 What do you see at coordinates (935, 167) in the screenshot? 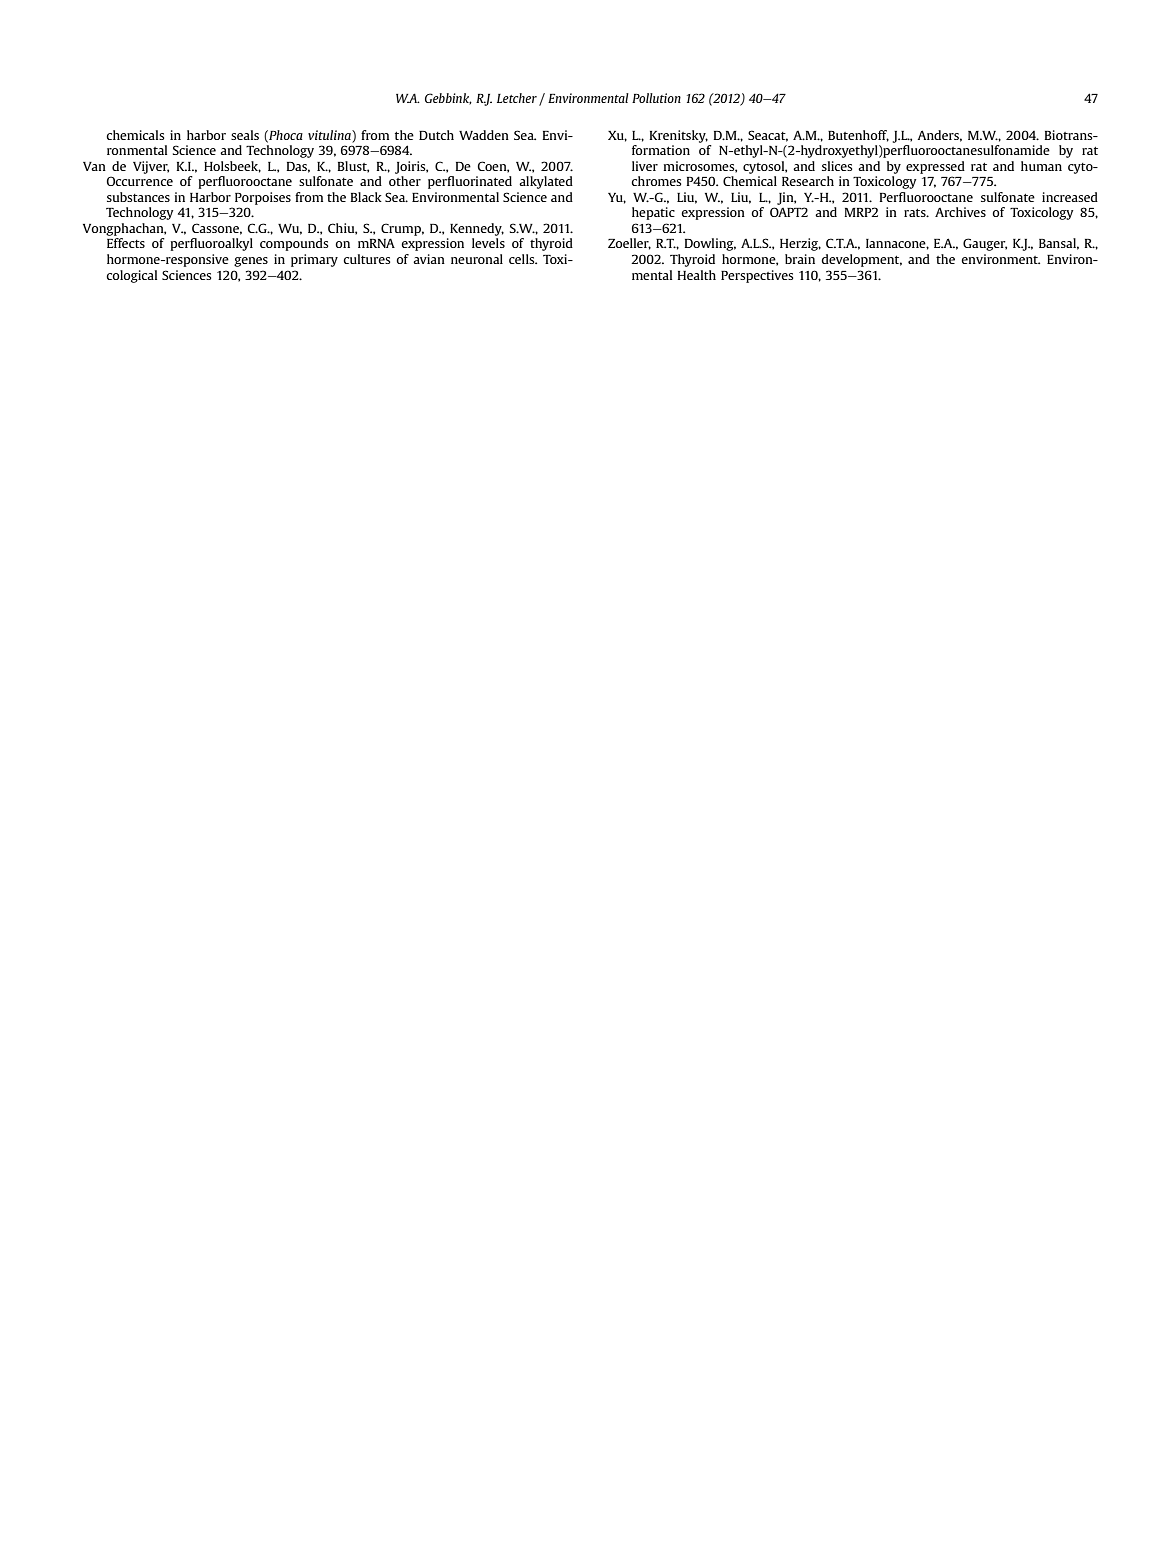
I see `expressed` at bounding box center [935, 167].
